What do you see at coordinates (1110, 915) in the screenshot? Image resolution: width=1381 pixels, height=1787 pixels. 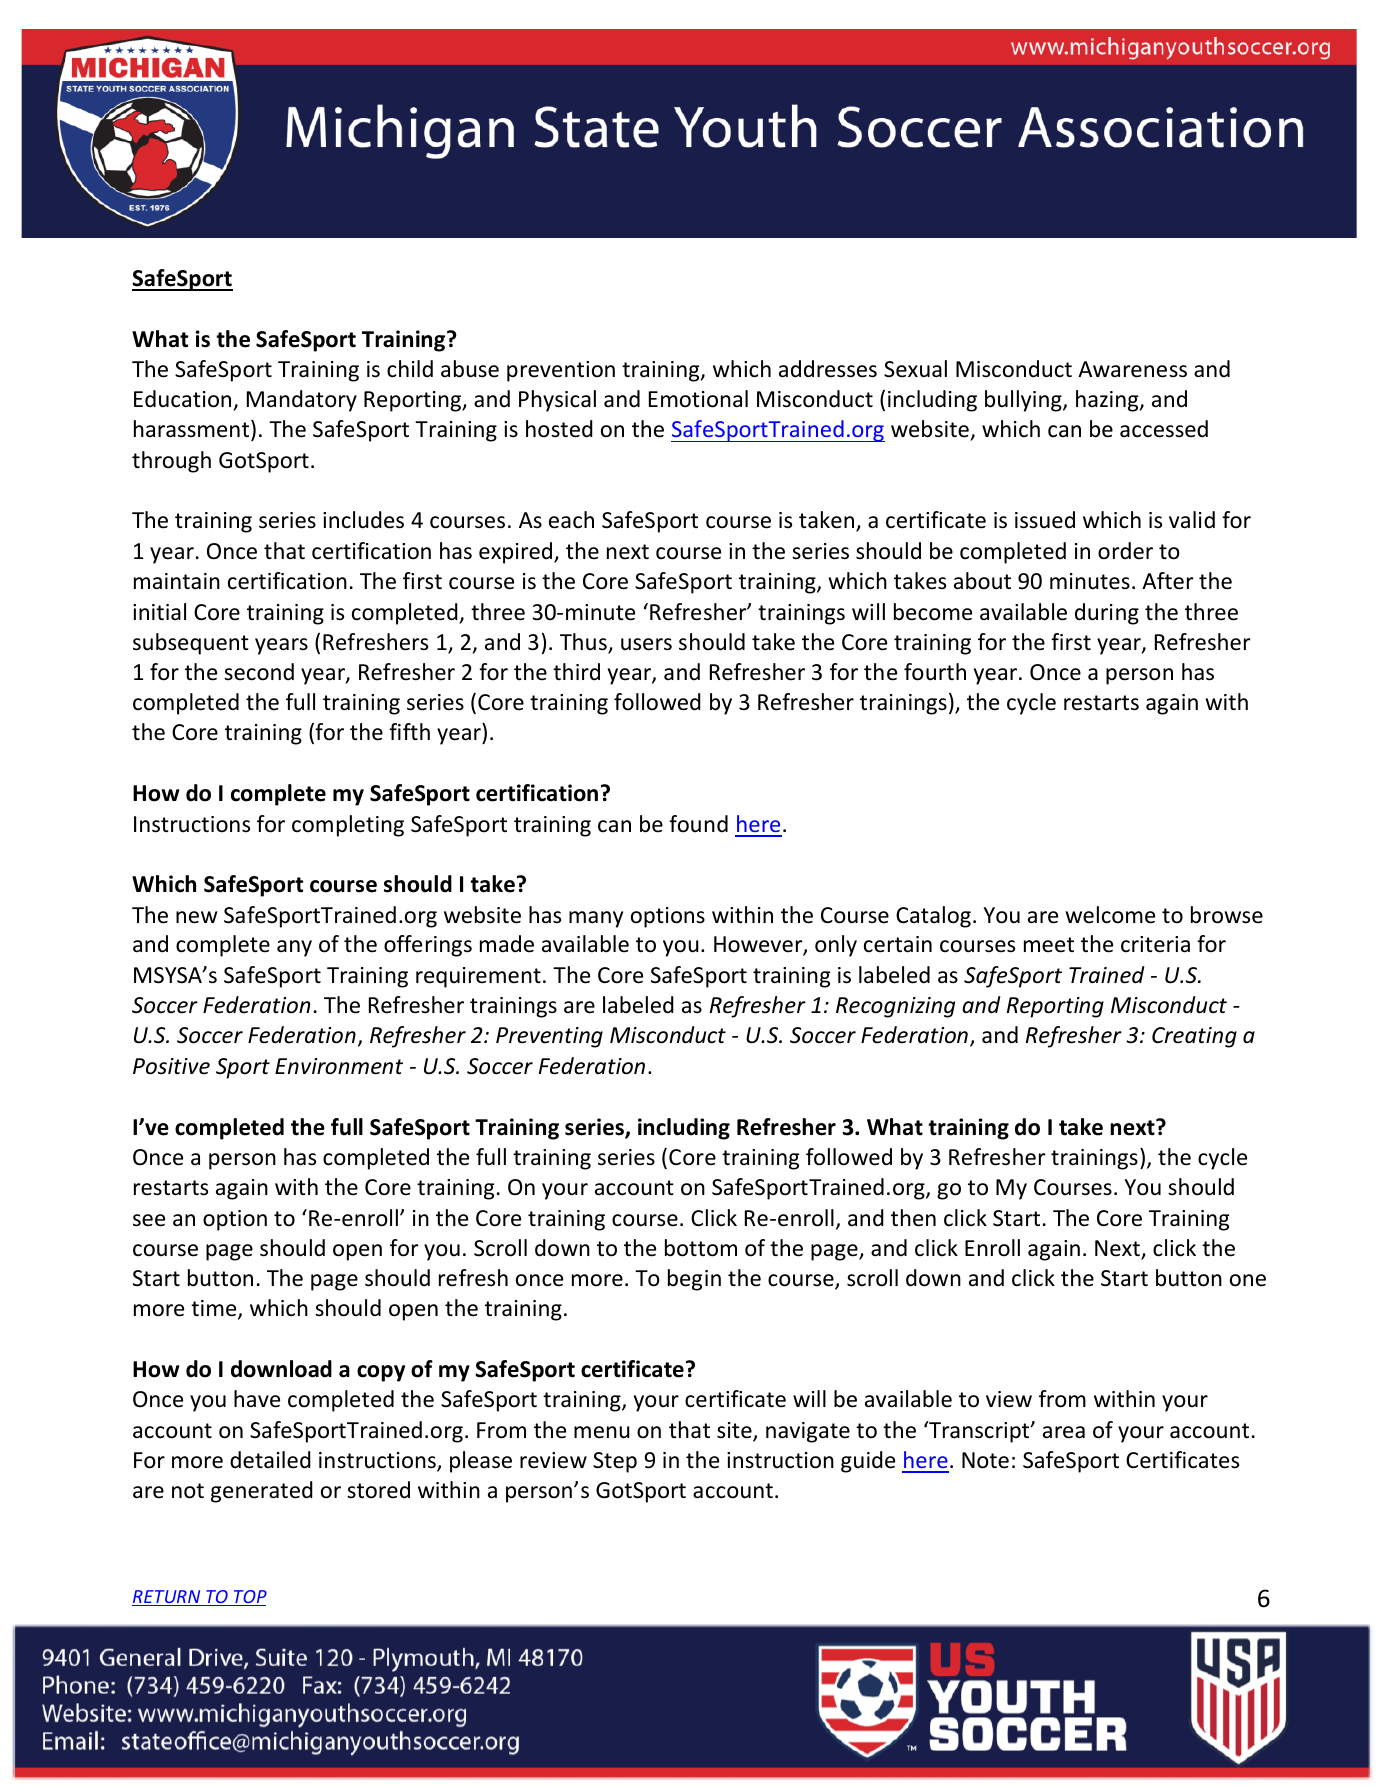 I see `welcome` at bounding box center [1110, 915].
